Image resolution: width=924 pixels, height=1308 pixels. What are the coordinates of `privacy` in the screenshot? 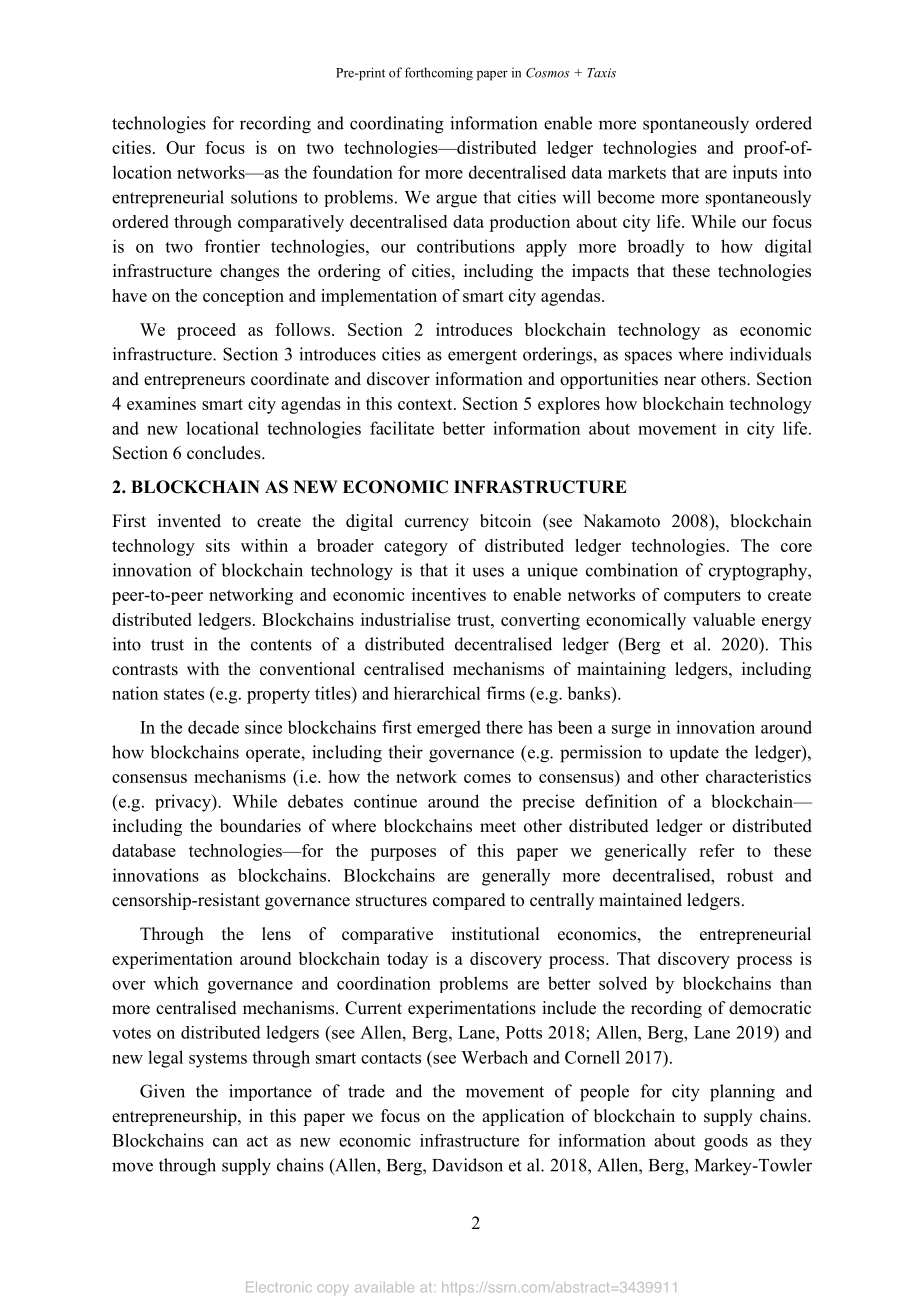 It's located at (184, 803).
